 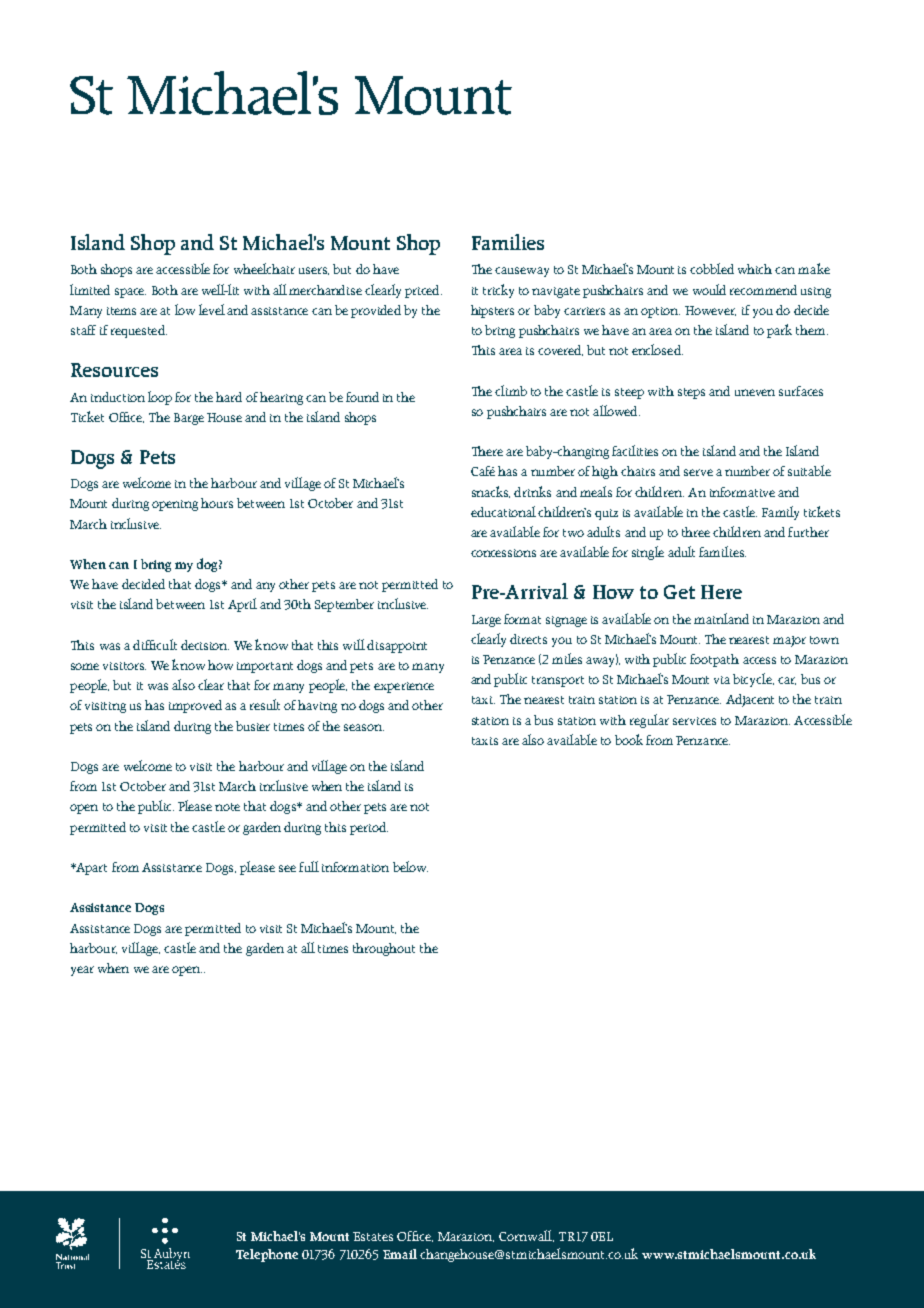 I want to click on year, so click(x=82, y=971).
